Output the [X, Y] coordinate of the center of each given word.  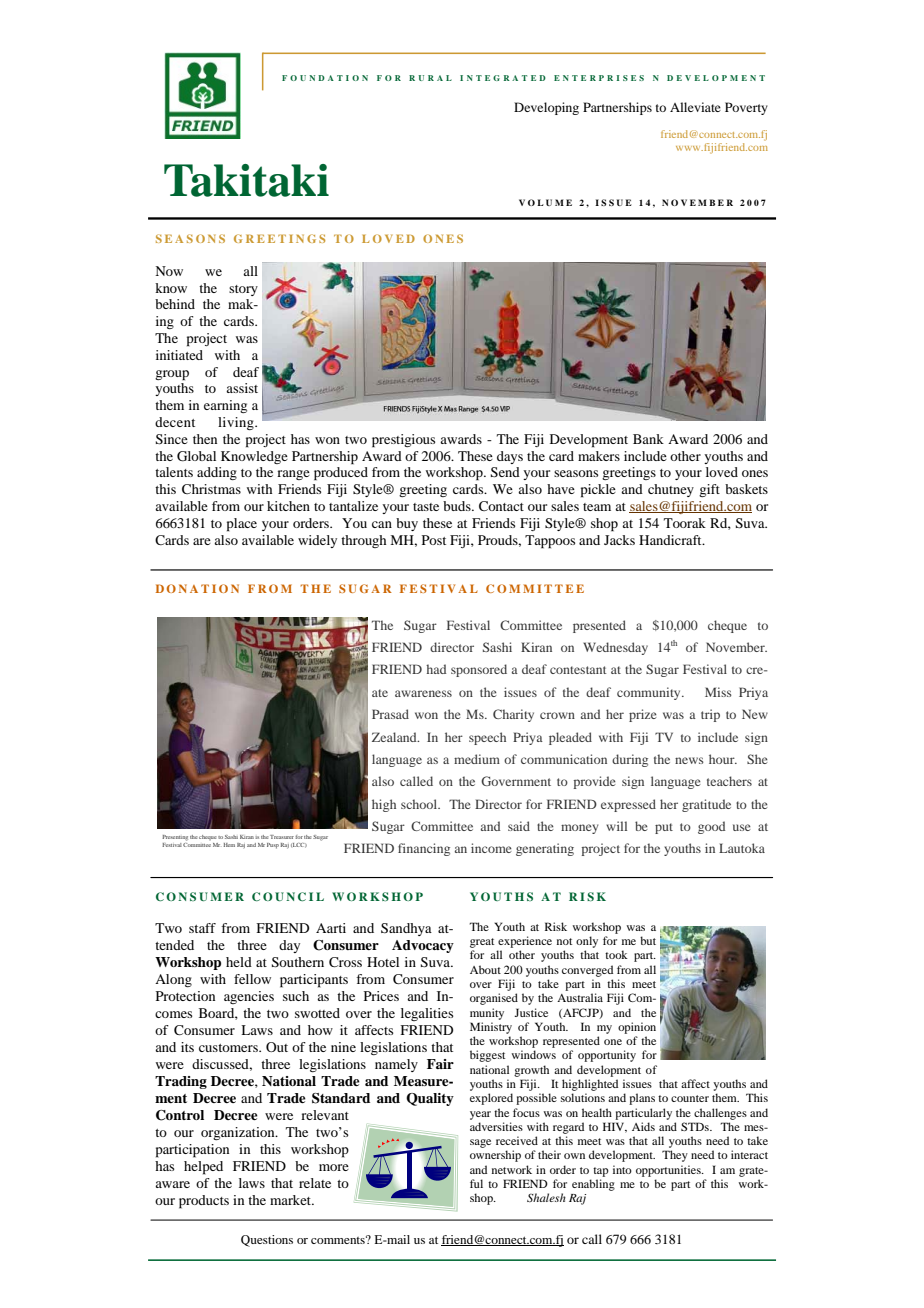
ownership [495, 1156]
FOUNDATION [325, 78]
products [204, 1202]
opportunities [669, 1171]
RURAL [430, 78]
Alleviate [695, 107]
